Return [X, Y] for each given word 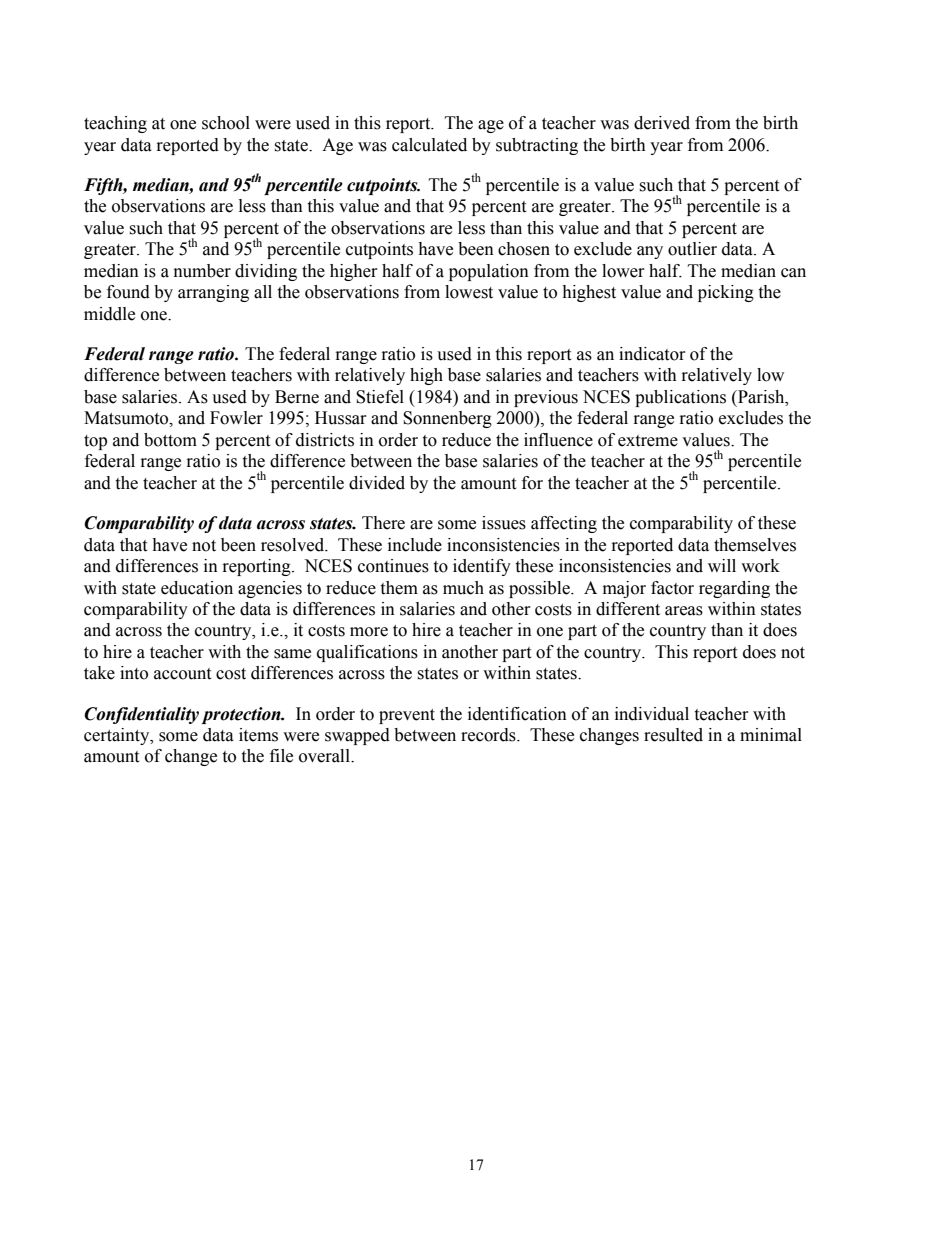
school [226, 123]
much [463, 588]
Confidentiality [141, 715]
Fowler [236, 418]
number [202, 271]
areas [684, 611]
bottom [170, 440]
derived [662, 123]
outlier [692, 249]
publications [680, 398]
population [489, 272]
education [197, 588]
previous [546, 398]
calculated [429, 145]
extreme [648, 441]
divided [377, 483]
